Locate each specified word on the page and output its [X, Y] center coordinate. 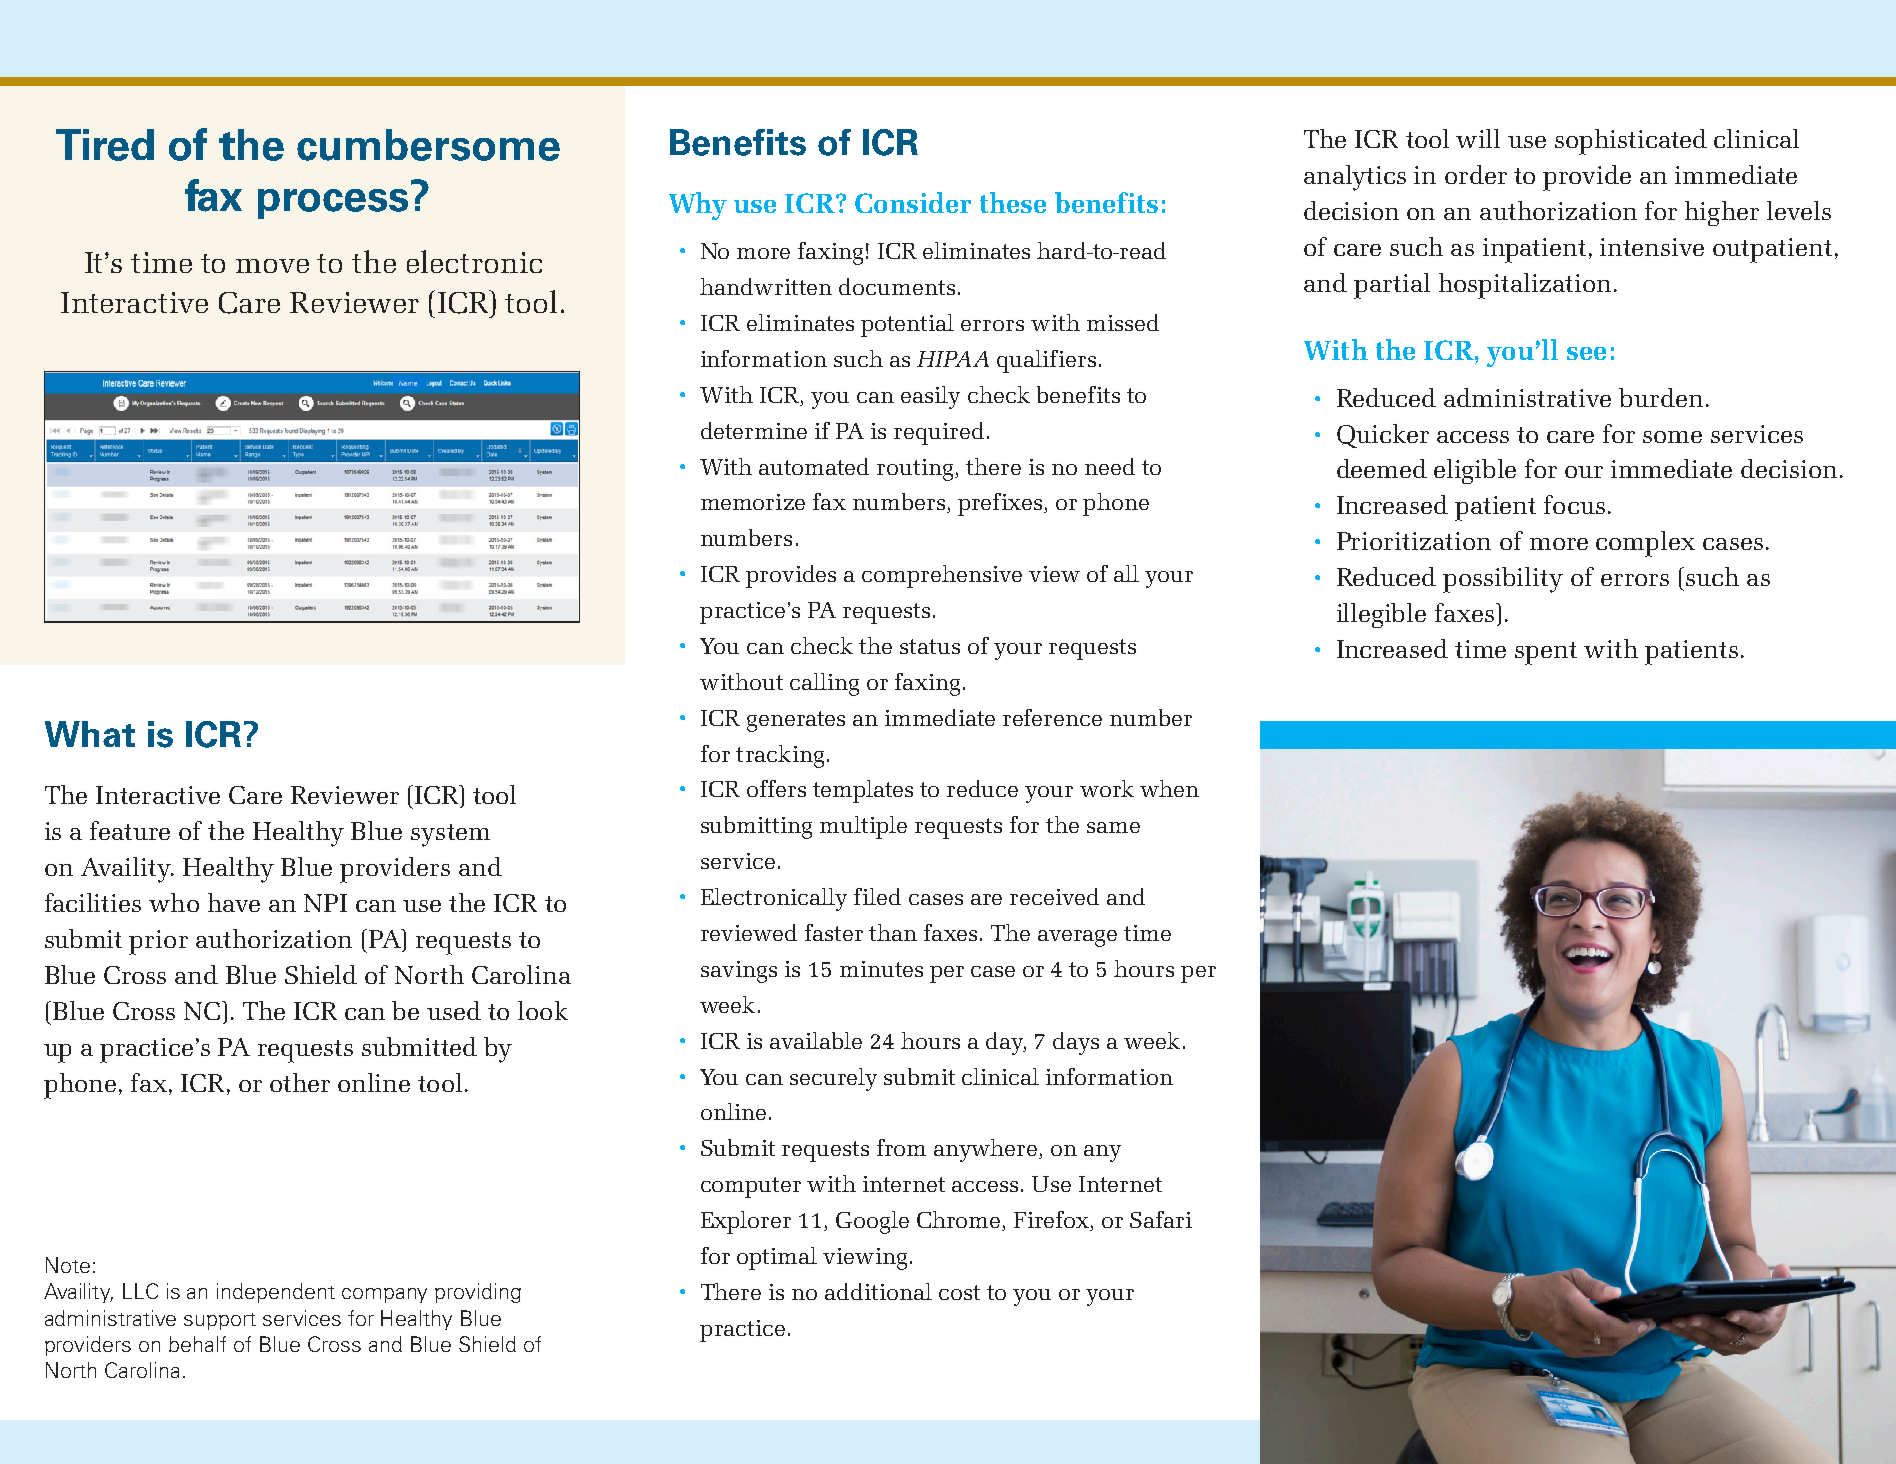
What [90, 734]
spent [1546, 653]
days [1076, 1043]
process [333, 204]
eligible [1475, 471]
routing [916, 470]
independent [276, 1293]
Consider [913, 202]
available [816, 1040]
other [300, 1082]
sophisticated [1631, 142]
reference [1052, 717]
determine [754, 430]
